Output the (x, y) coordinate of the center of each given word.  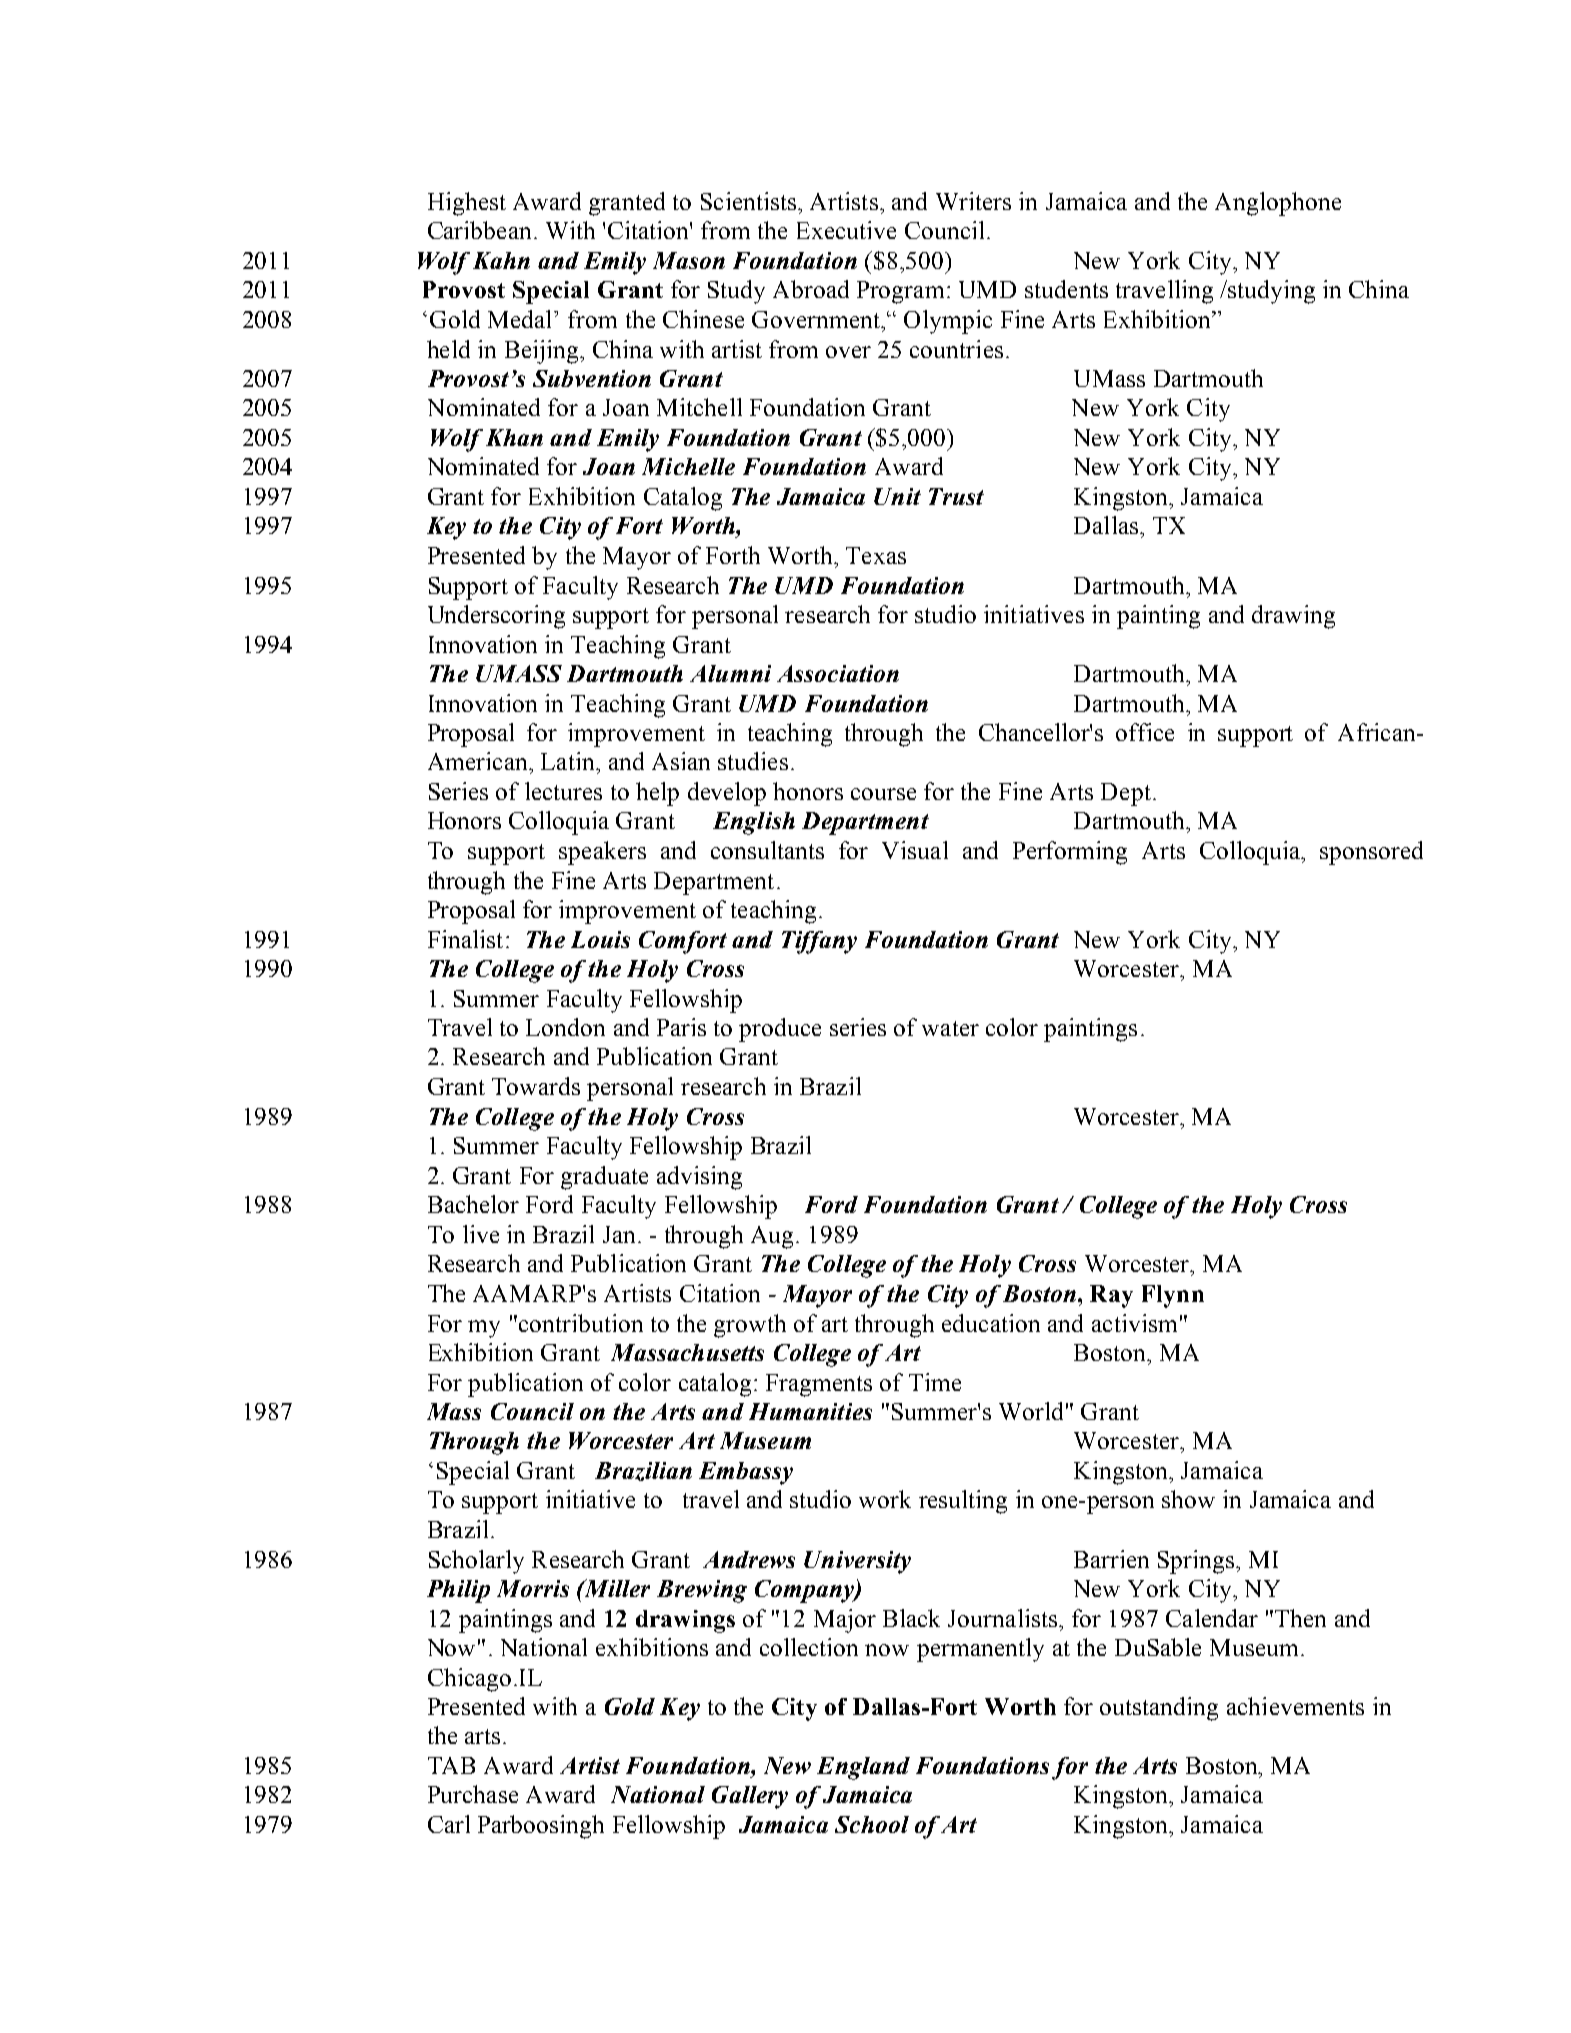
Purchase (473, 1794)
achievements (1295, 1706)
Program (900, 292)
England (863, 1768)
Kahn (501, 260)
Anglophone (1278, 204)
